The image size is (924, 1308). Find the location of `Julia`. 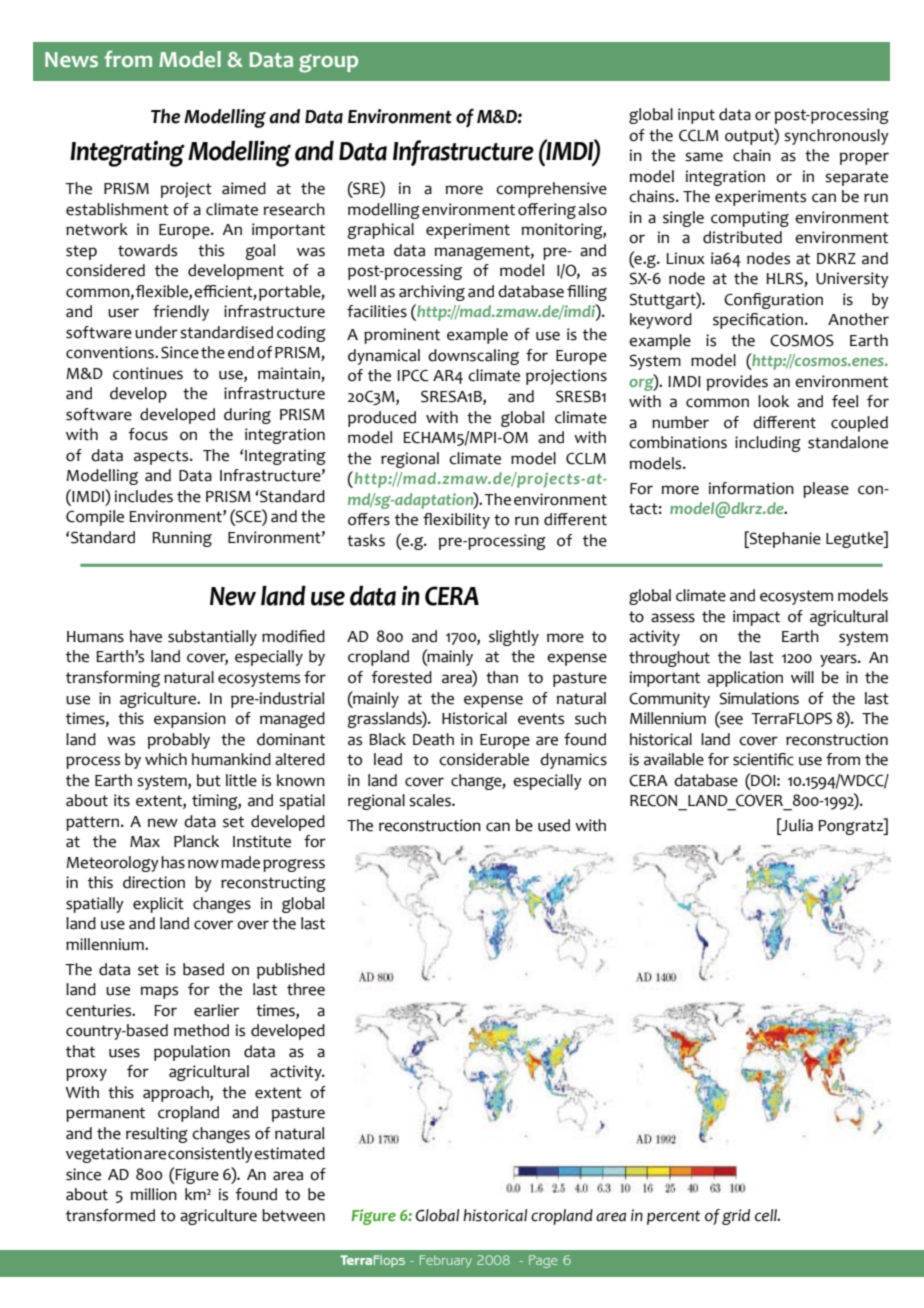

Julia is located at coordinates (796, 825).
